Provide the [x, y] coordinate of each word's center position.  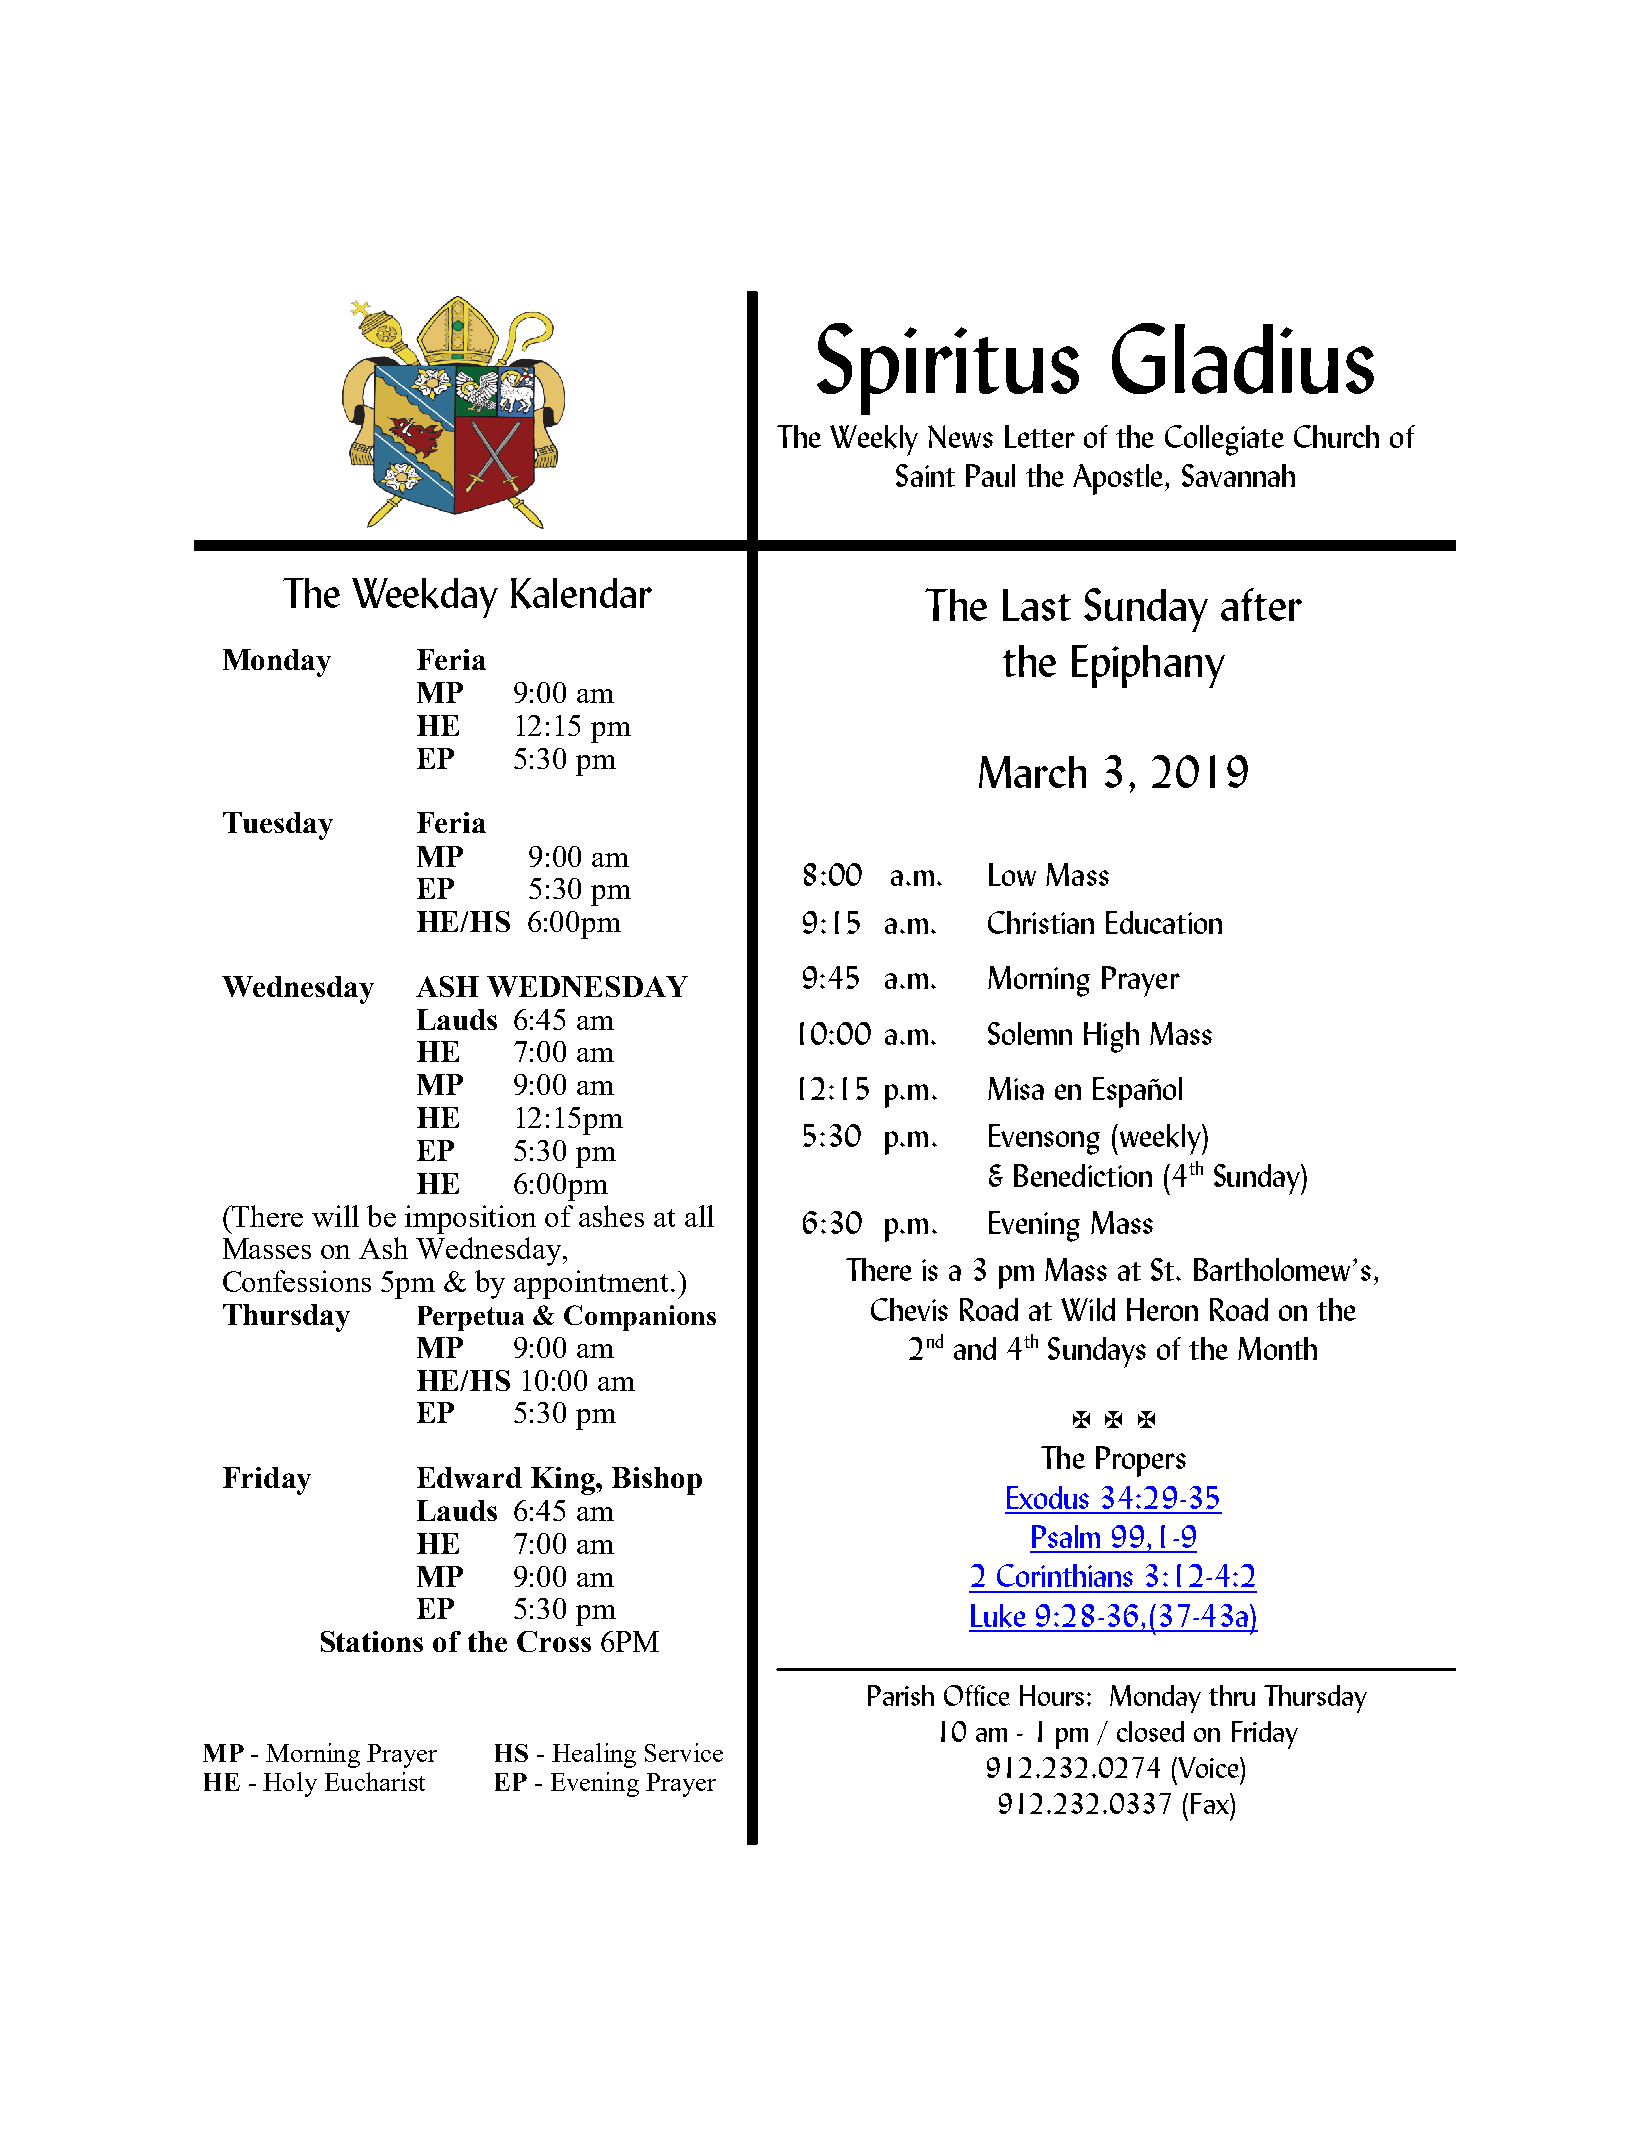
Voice [1208, 1767]
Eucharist [375, 1781]
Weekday [425, 598]
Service [684, 1752]
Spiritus [948, 369]
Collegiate [1224, 440]
